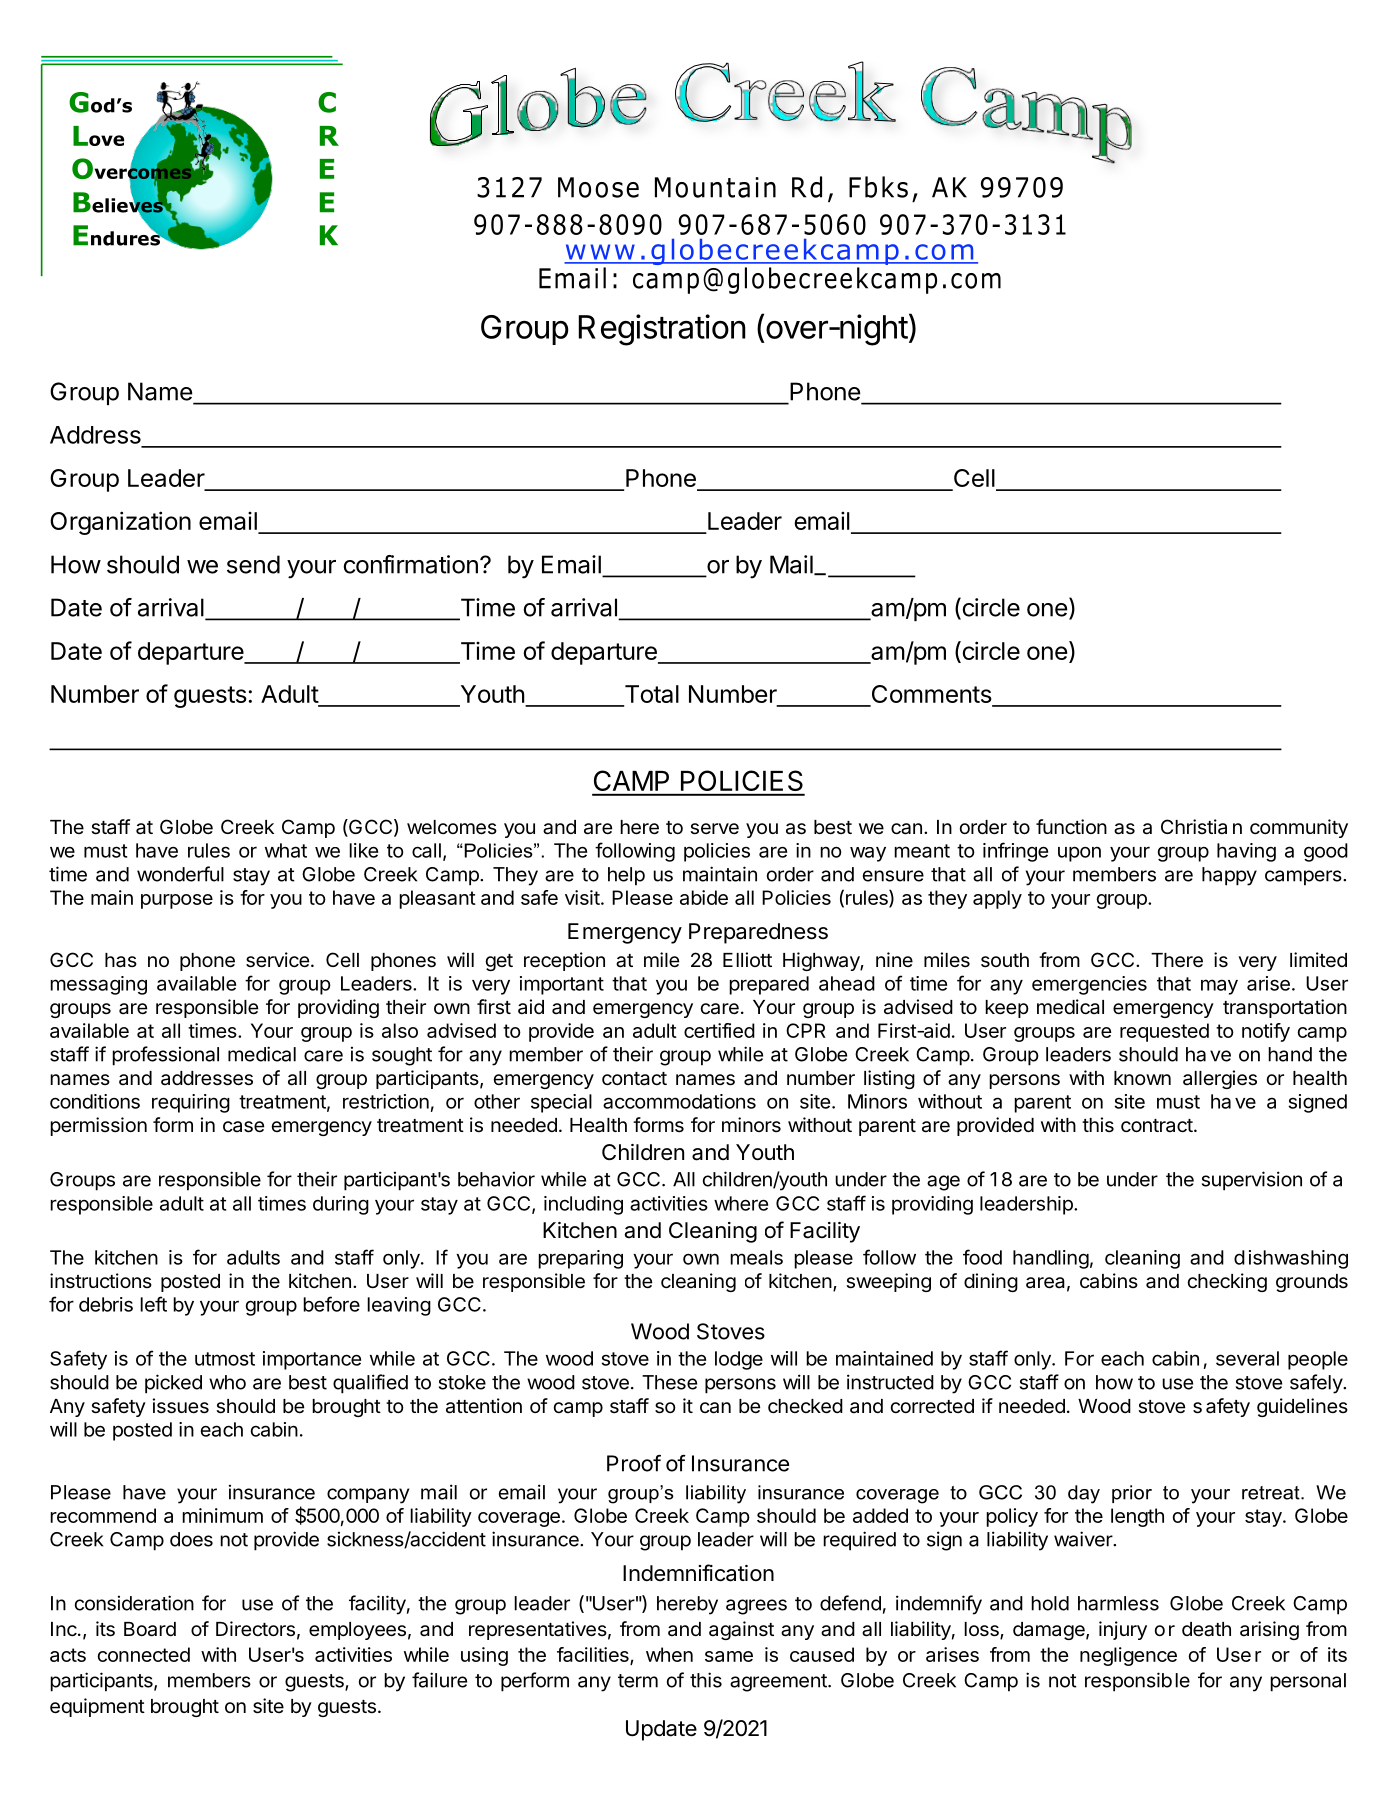  I want to click on Comments, so click(931, 695).
